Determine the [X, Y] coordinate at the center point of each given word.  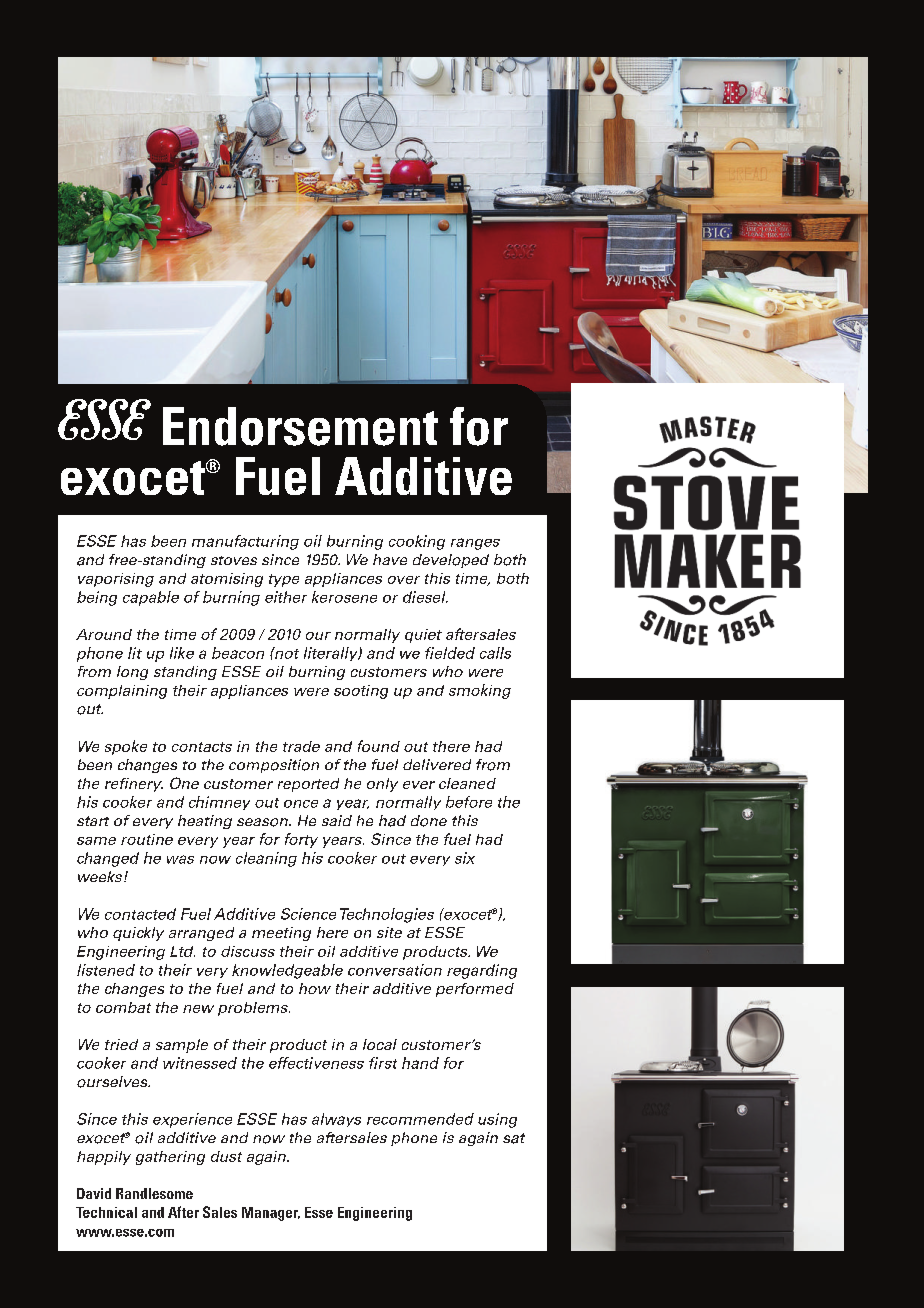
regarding [482, 971]
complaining [122, 692]
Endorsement [300, 426]
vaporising [116, 580]
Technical [106, 1212]
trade [301, 746]
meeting [281, 934]
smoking [480, 691]
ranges [475, 544]
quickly [138, 934]
